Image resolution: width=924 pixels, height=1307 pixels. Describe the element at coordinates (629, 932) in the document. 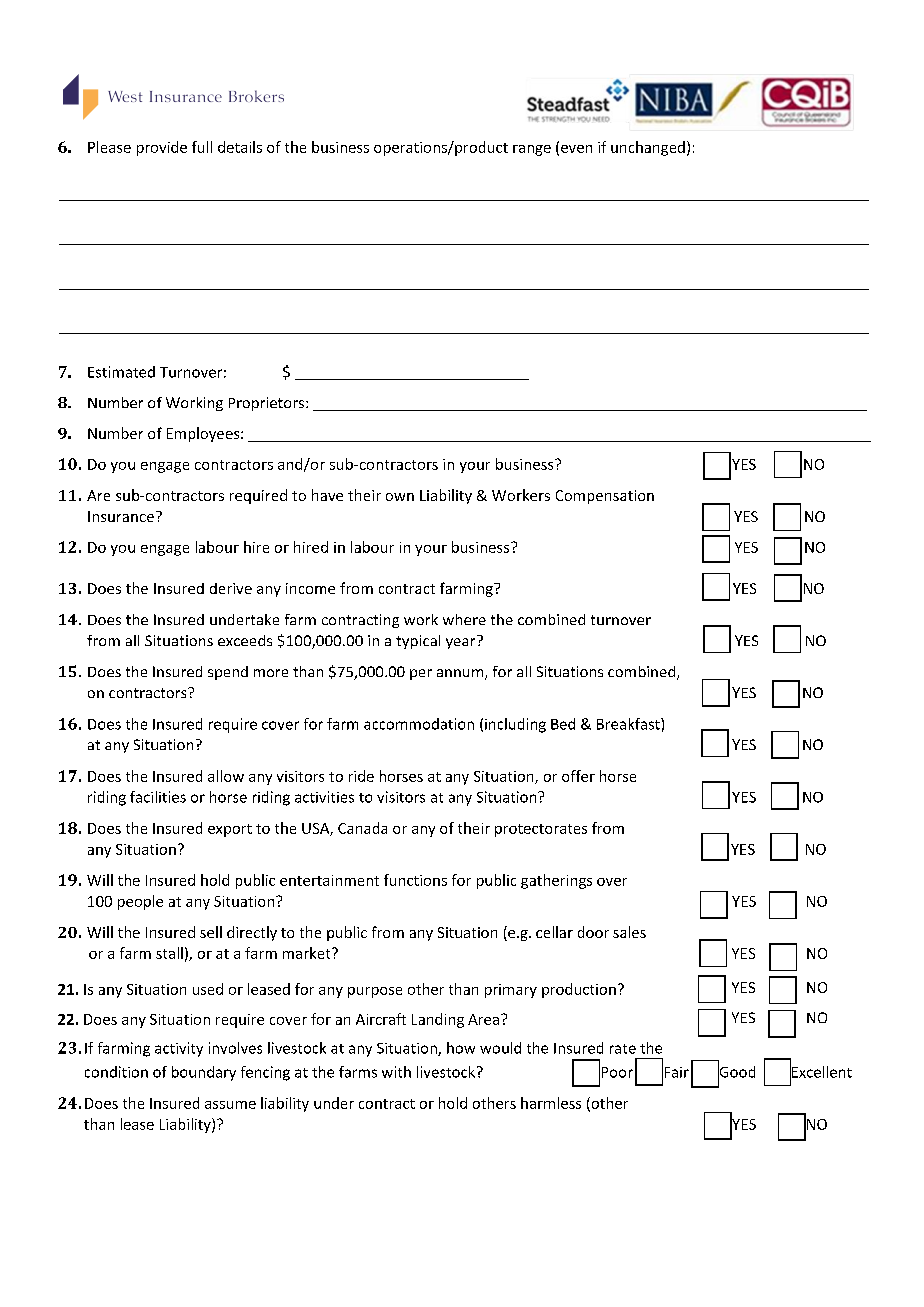

I see `sales` at that location.
